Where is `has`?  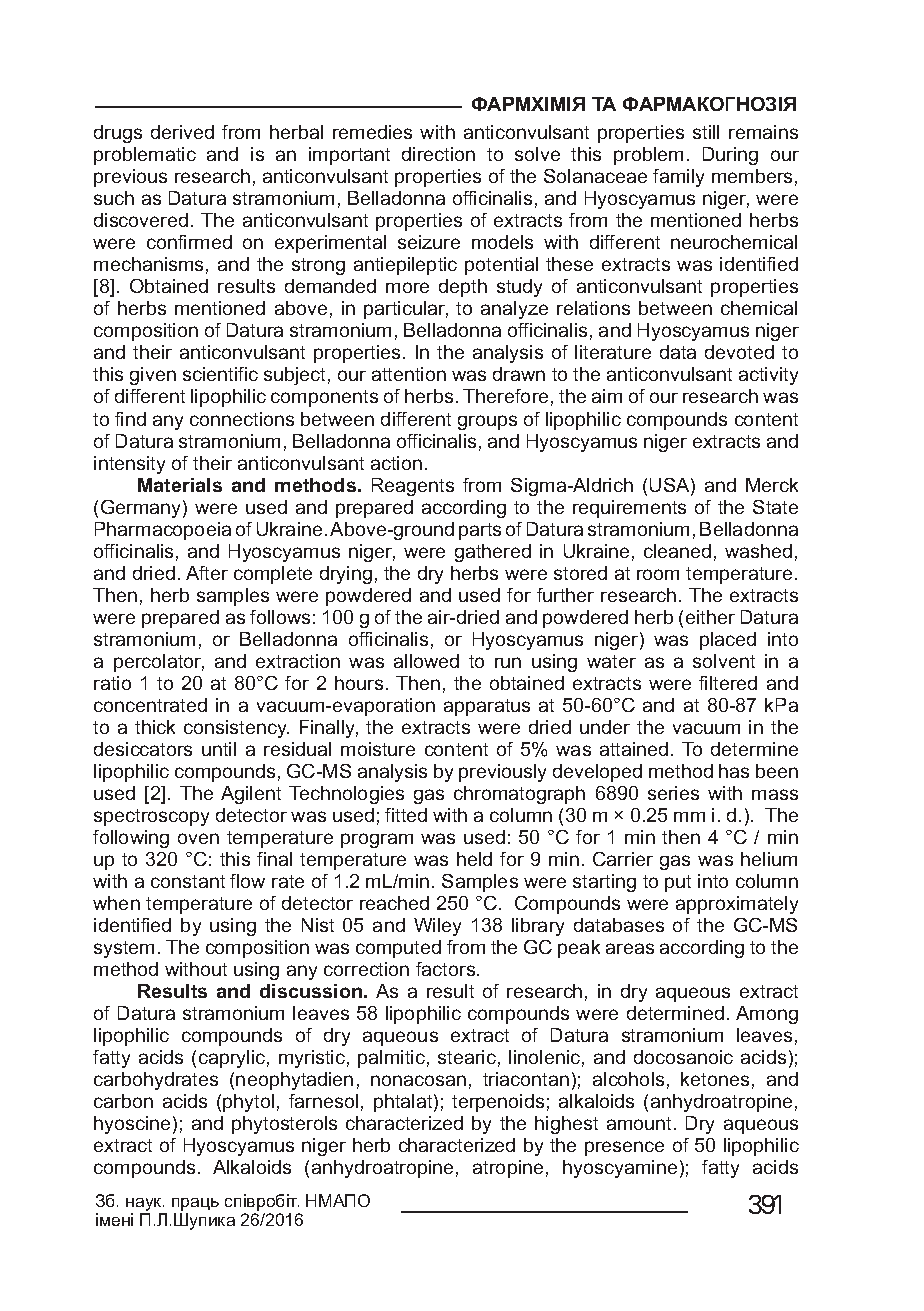 has is located at coordinates (734, 771).
